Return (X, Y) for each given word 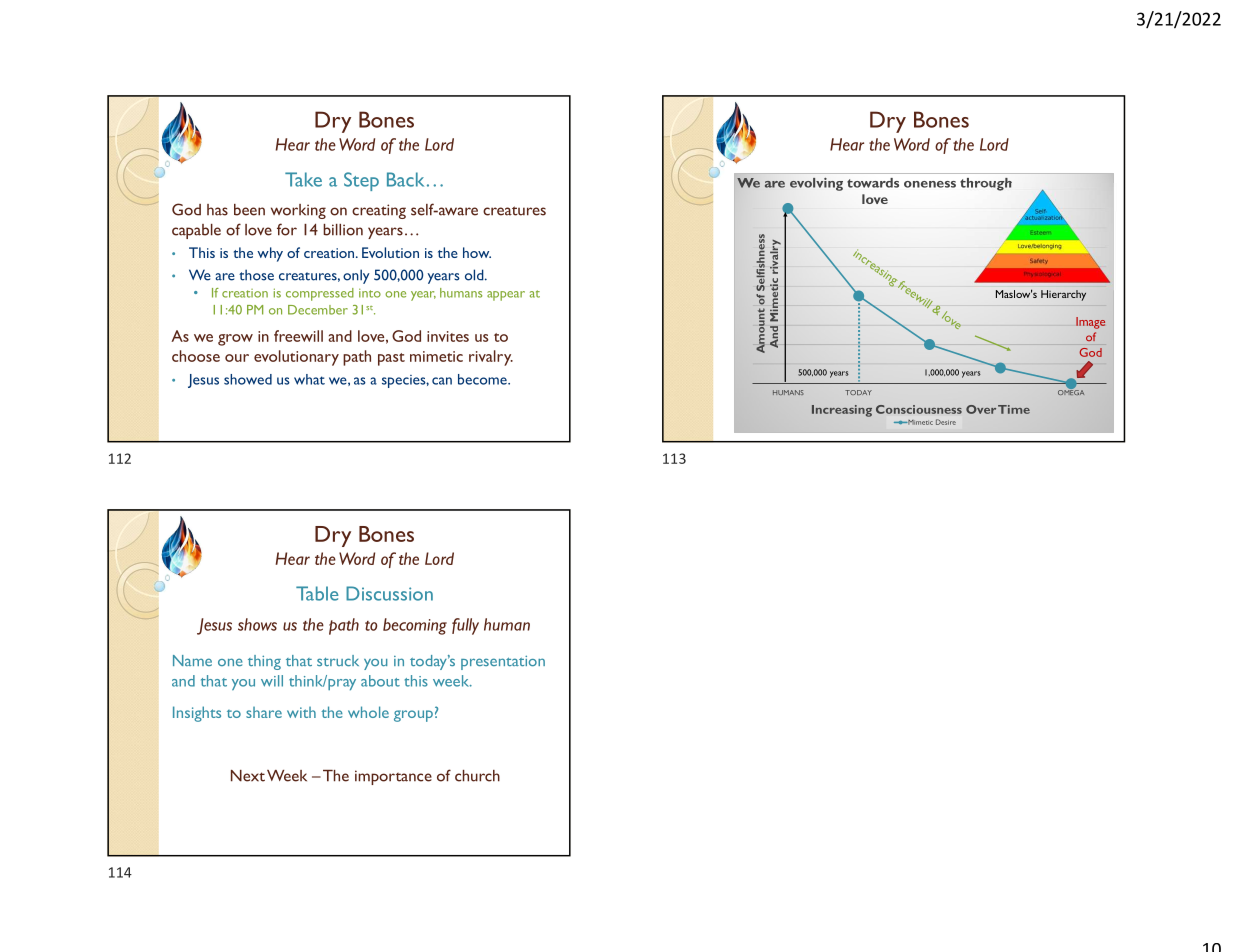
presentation (503, 662)
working (298, 211)
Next (248, 776)
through (986, 184)
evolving (816, 184)
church (477, 776)
